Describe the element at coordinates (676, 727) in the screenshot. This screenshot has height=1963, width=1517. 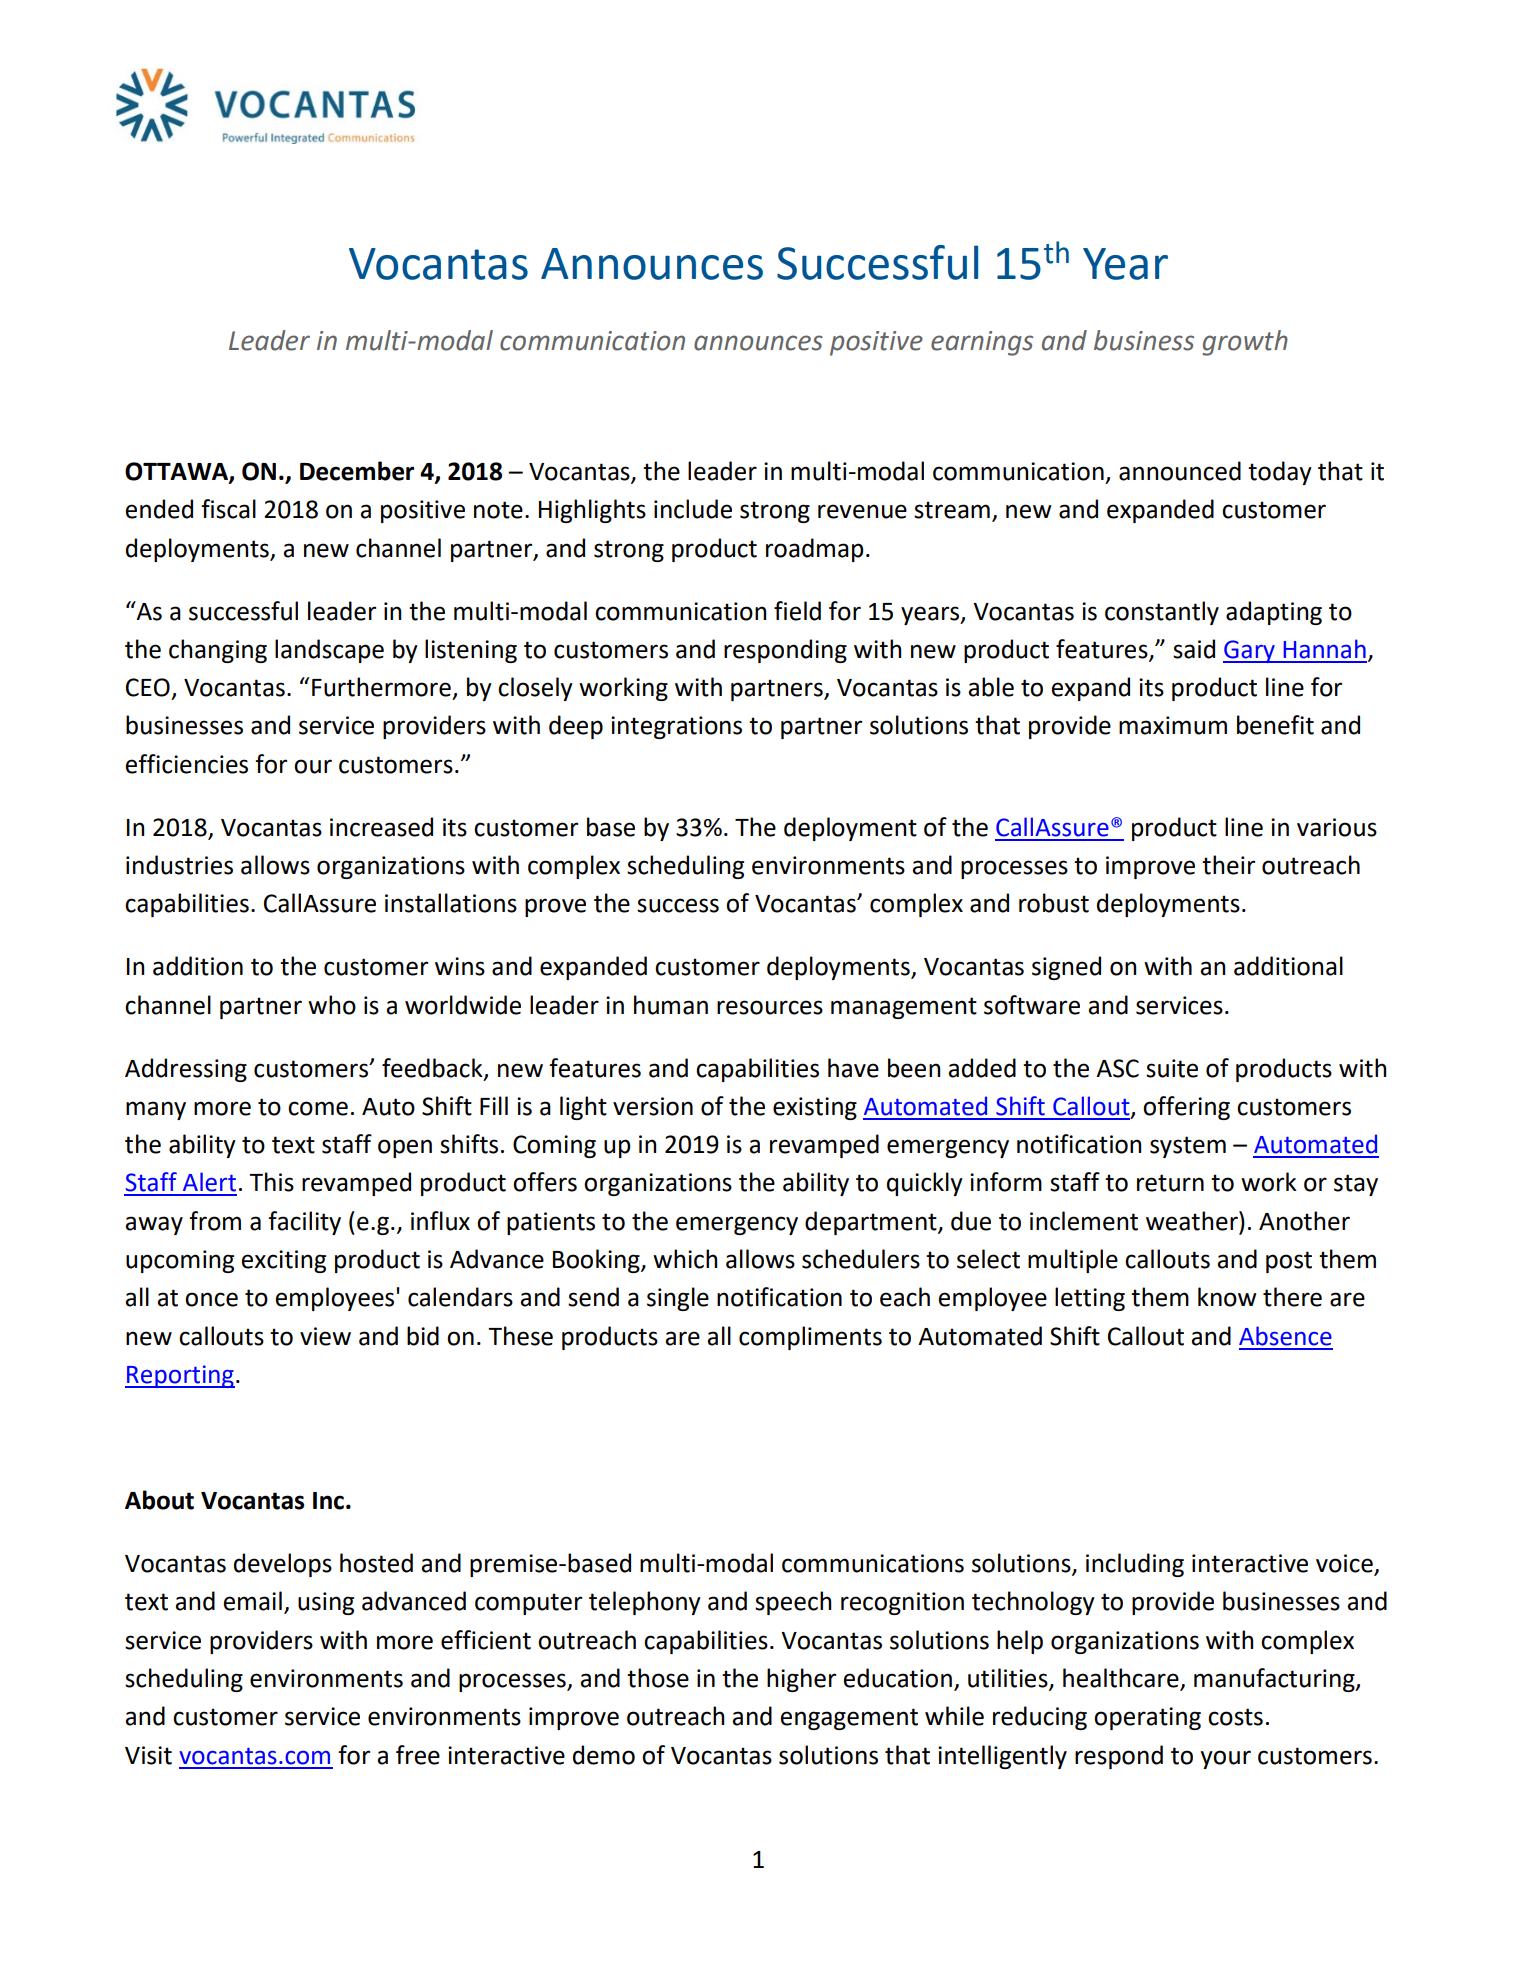
I see `integrations` at that location.
